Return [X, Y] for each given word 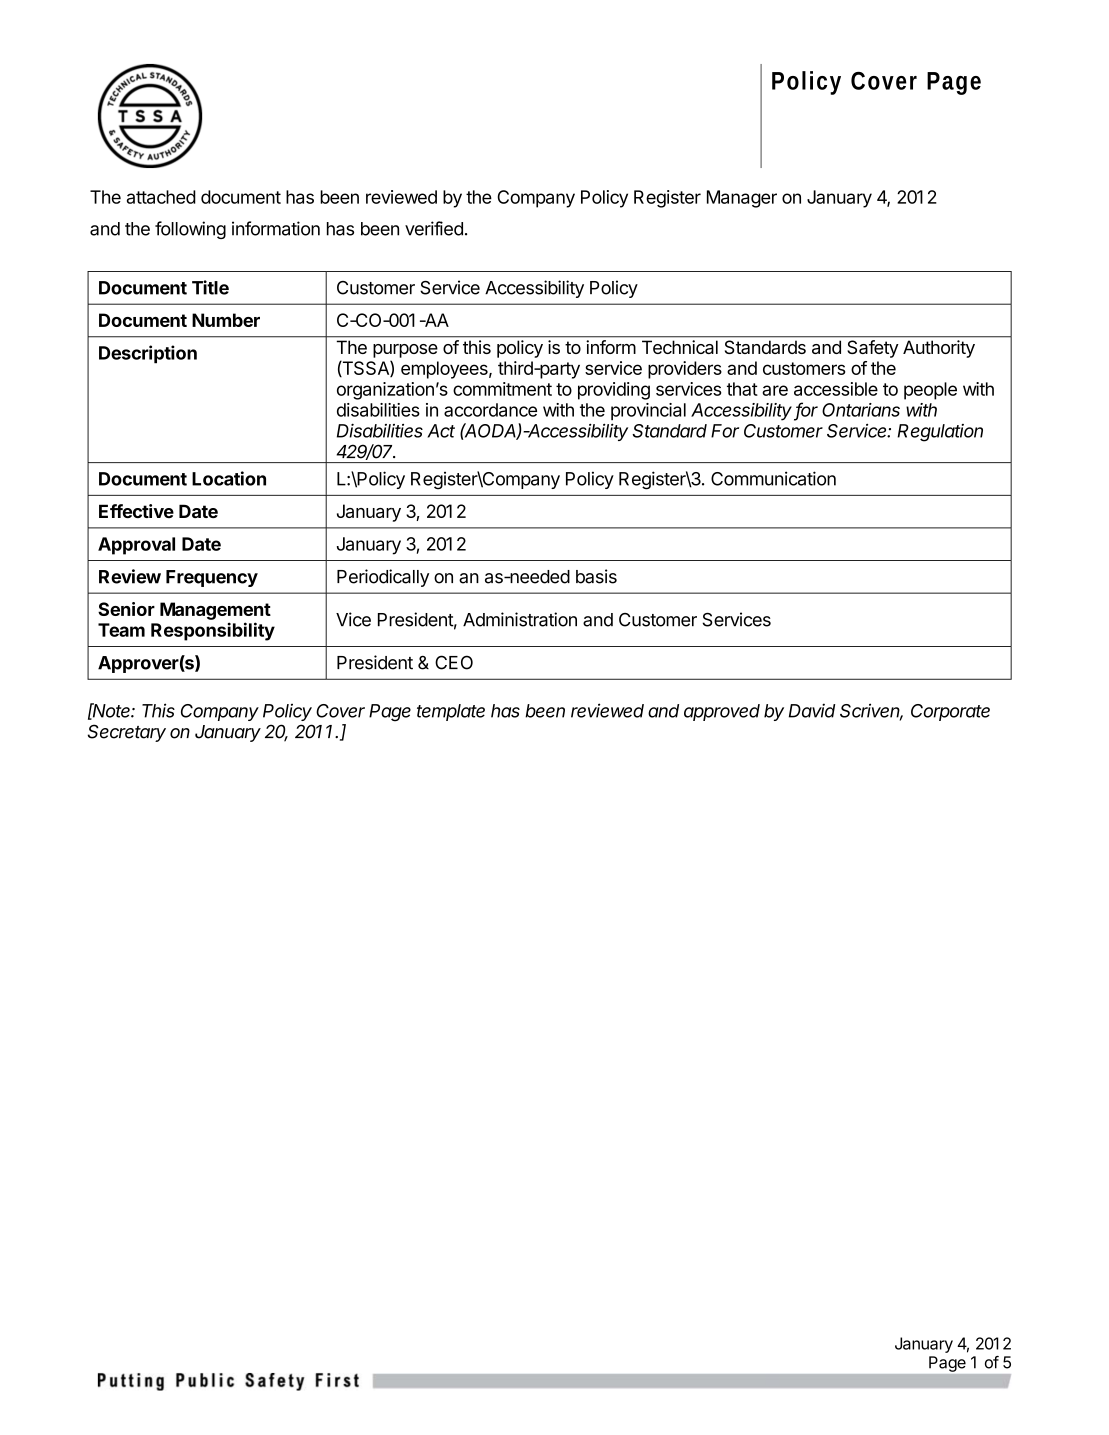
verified [434, 228]
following [190, 230]
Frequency [212, 578]
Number [226, 320]
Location [229, 478]
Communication [773, 478]
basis [596, 576]
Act [441, 431]
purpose [405, 351]
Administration [520, 619]
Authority [939, 349]
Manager [742, 199]
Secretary [126, 733]
